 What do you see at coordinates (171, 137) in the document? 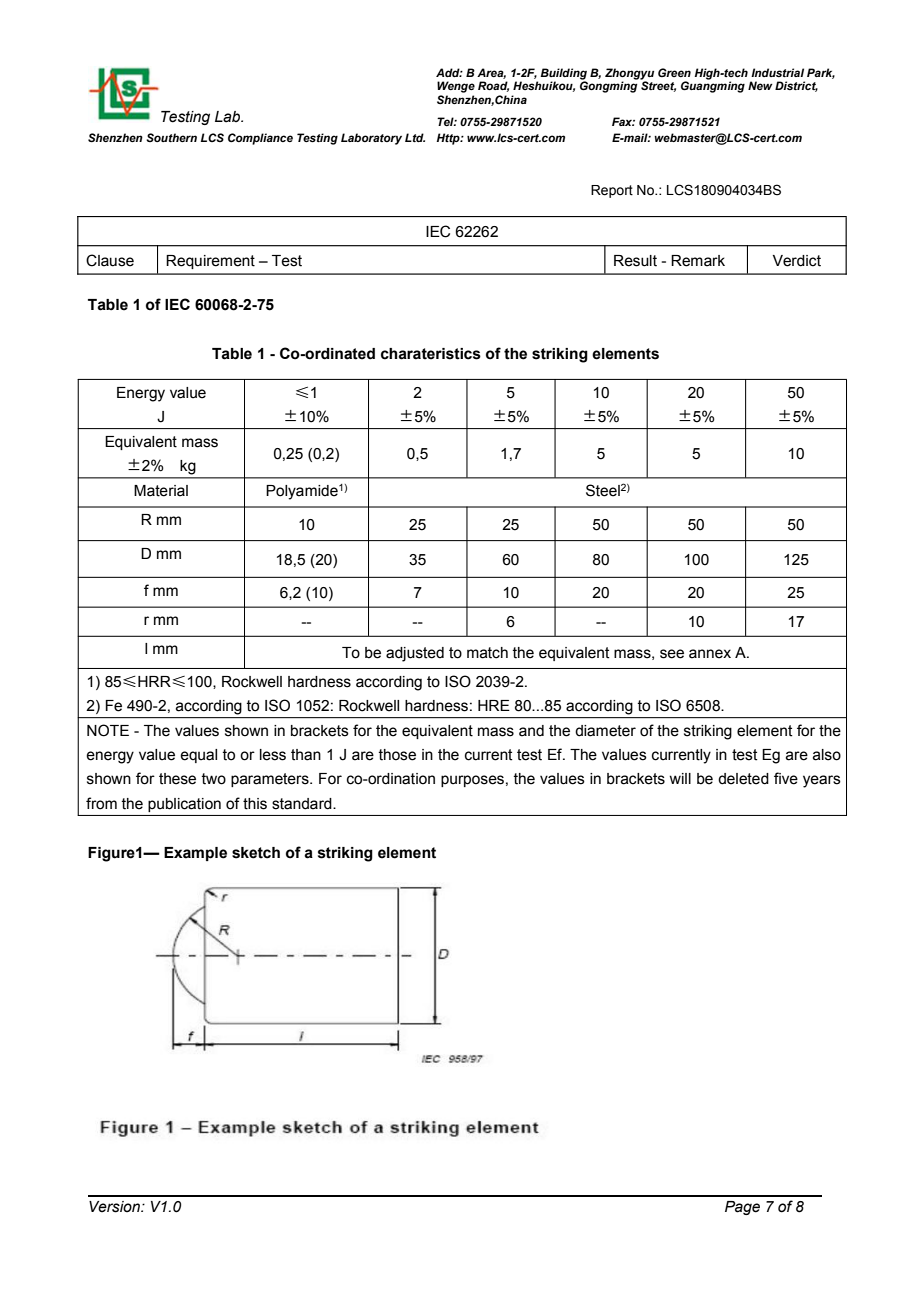
I see `Southern` at bounding box center [171, 137].
